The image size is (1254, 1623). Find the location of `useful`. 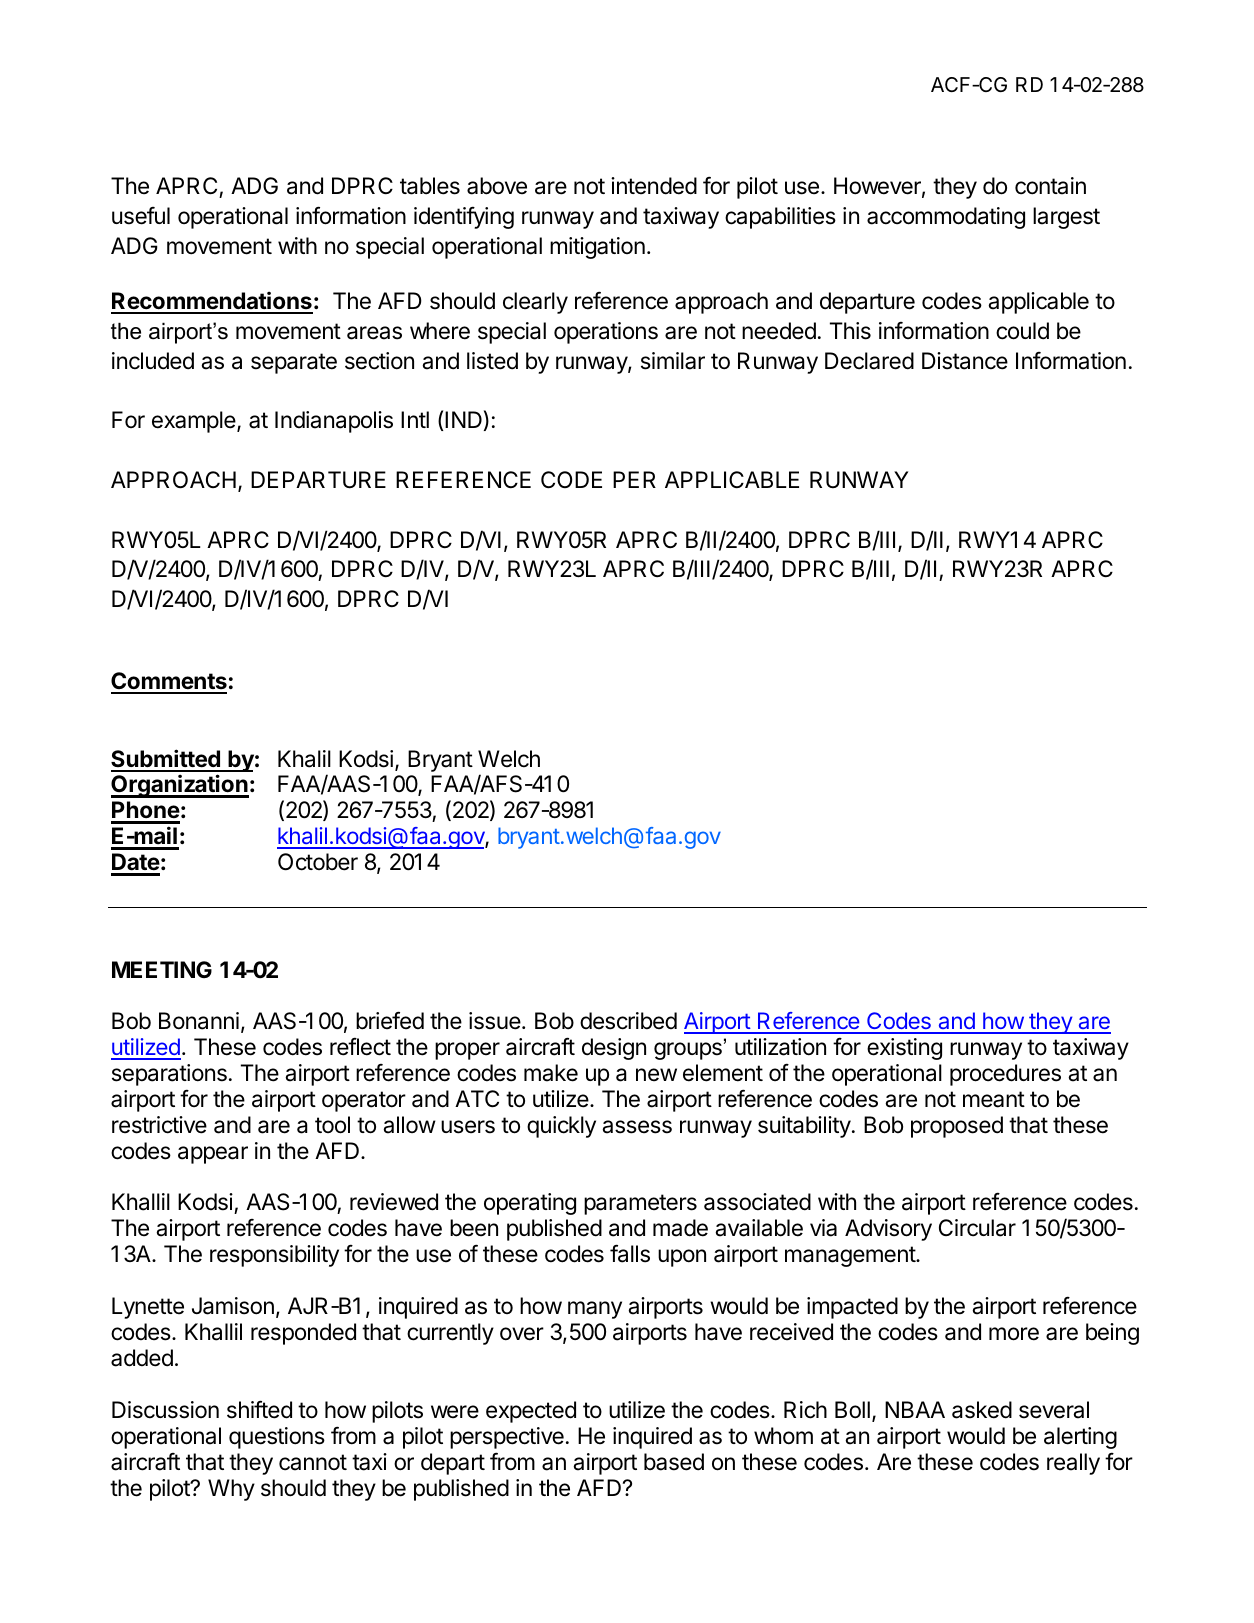

useful is located at coordinates (141, 216).
